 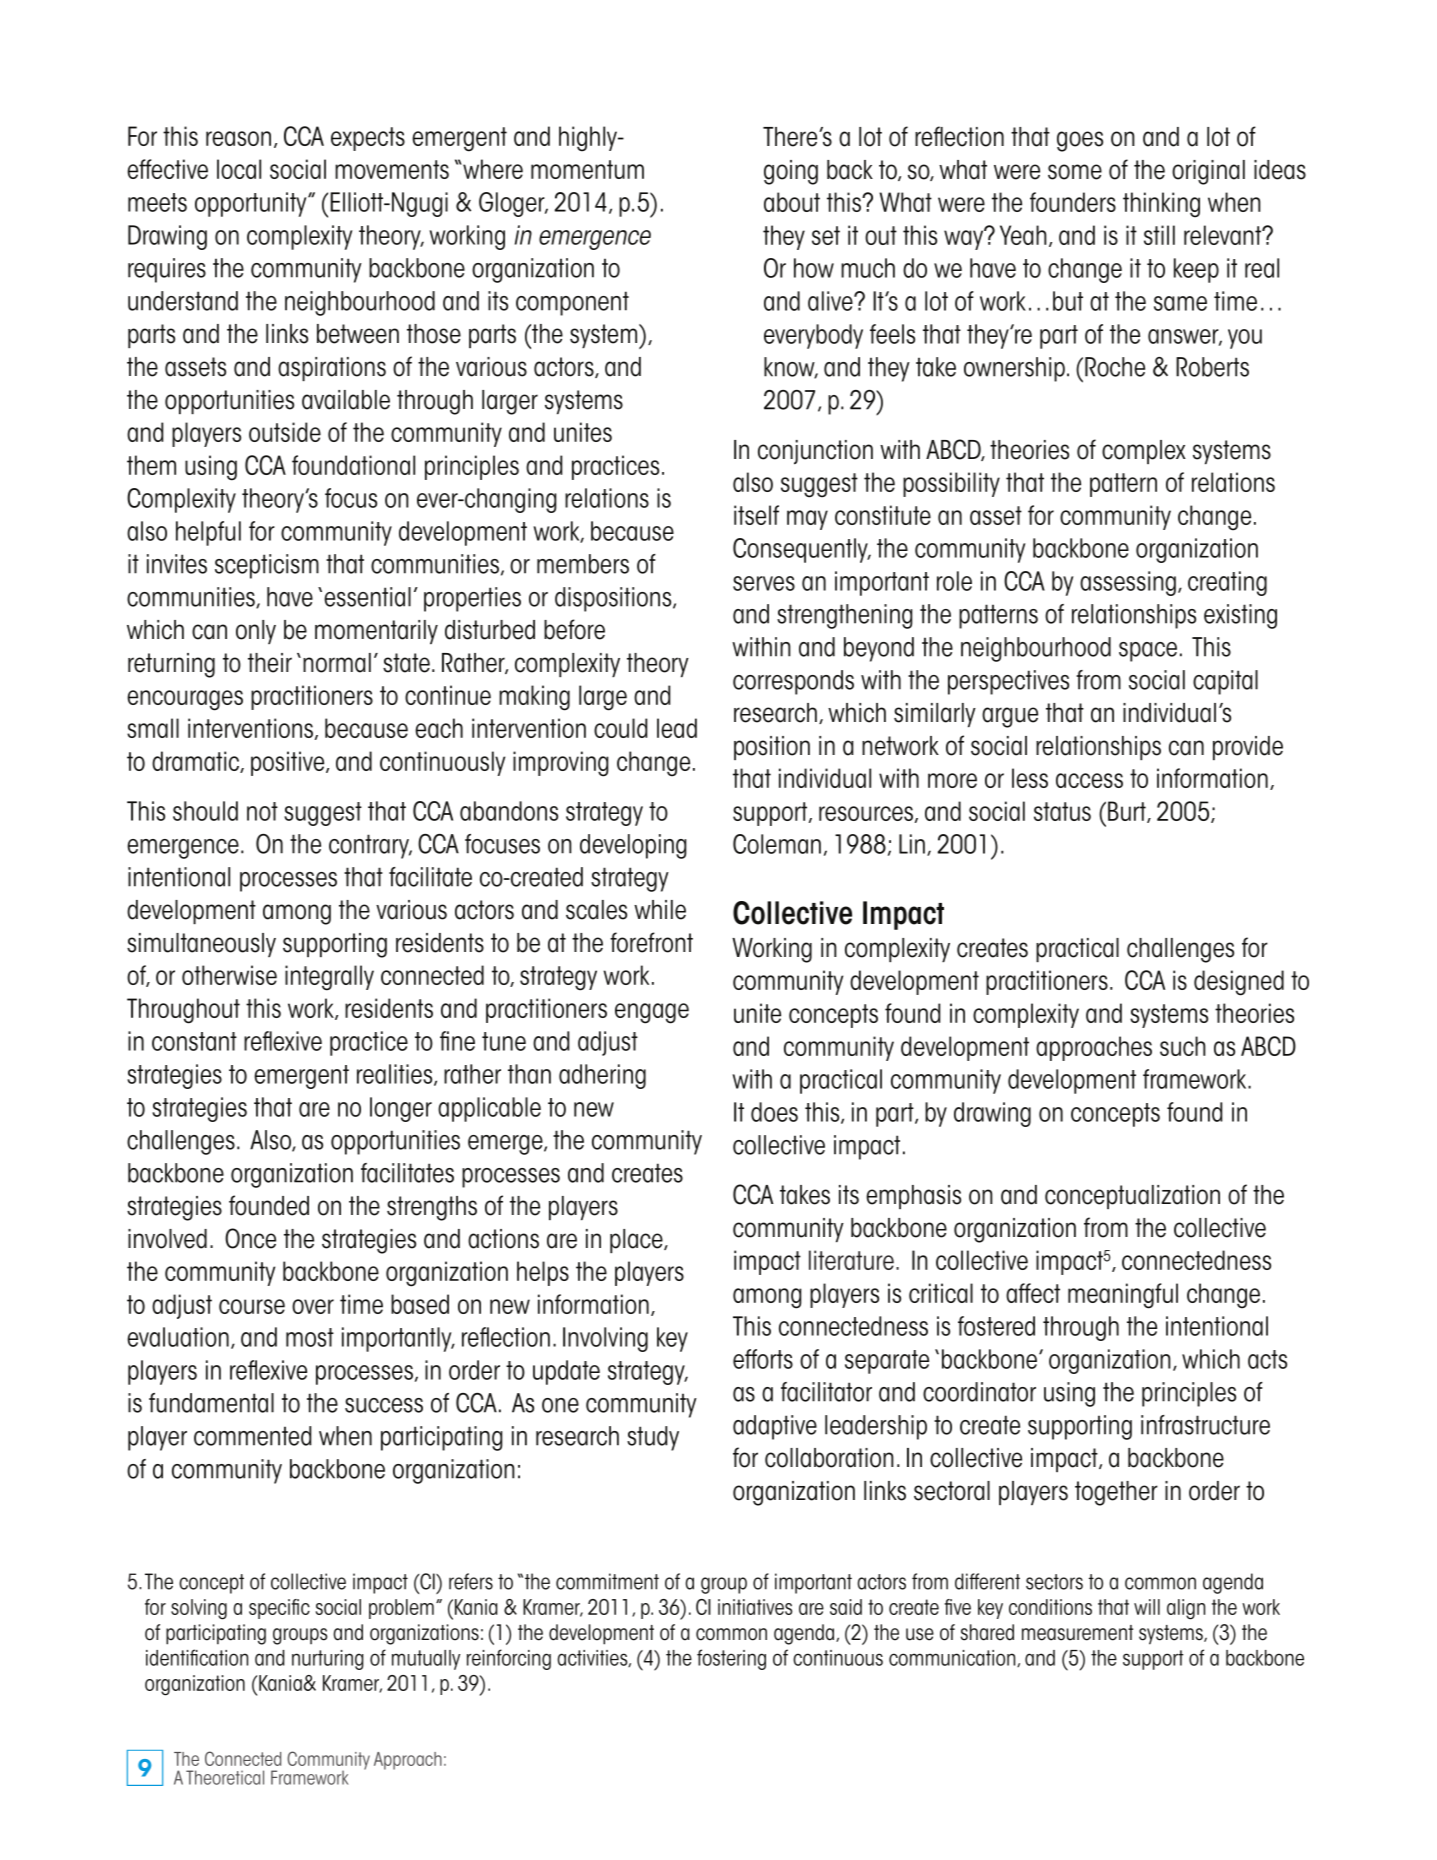 I want to click on fostering, so click(x=731, y=1659).
